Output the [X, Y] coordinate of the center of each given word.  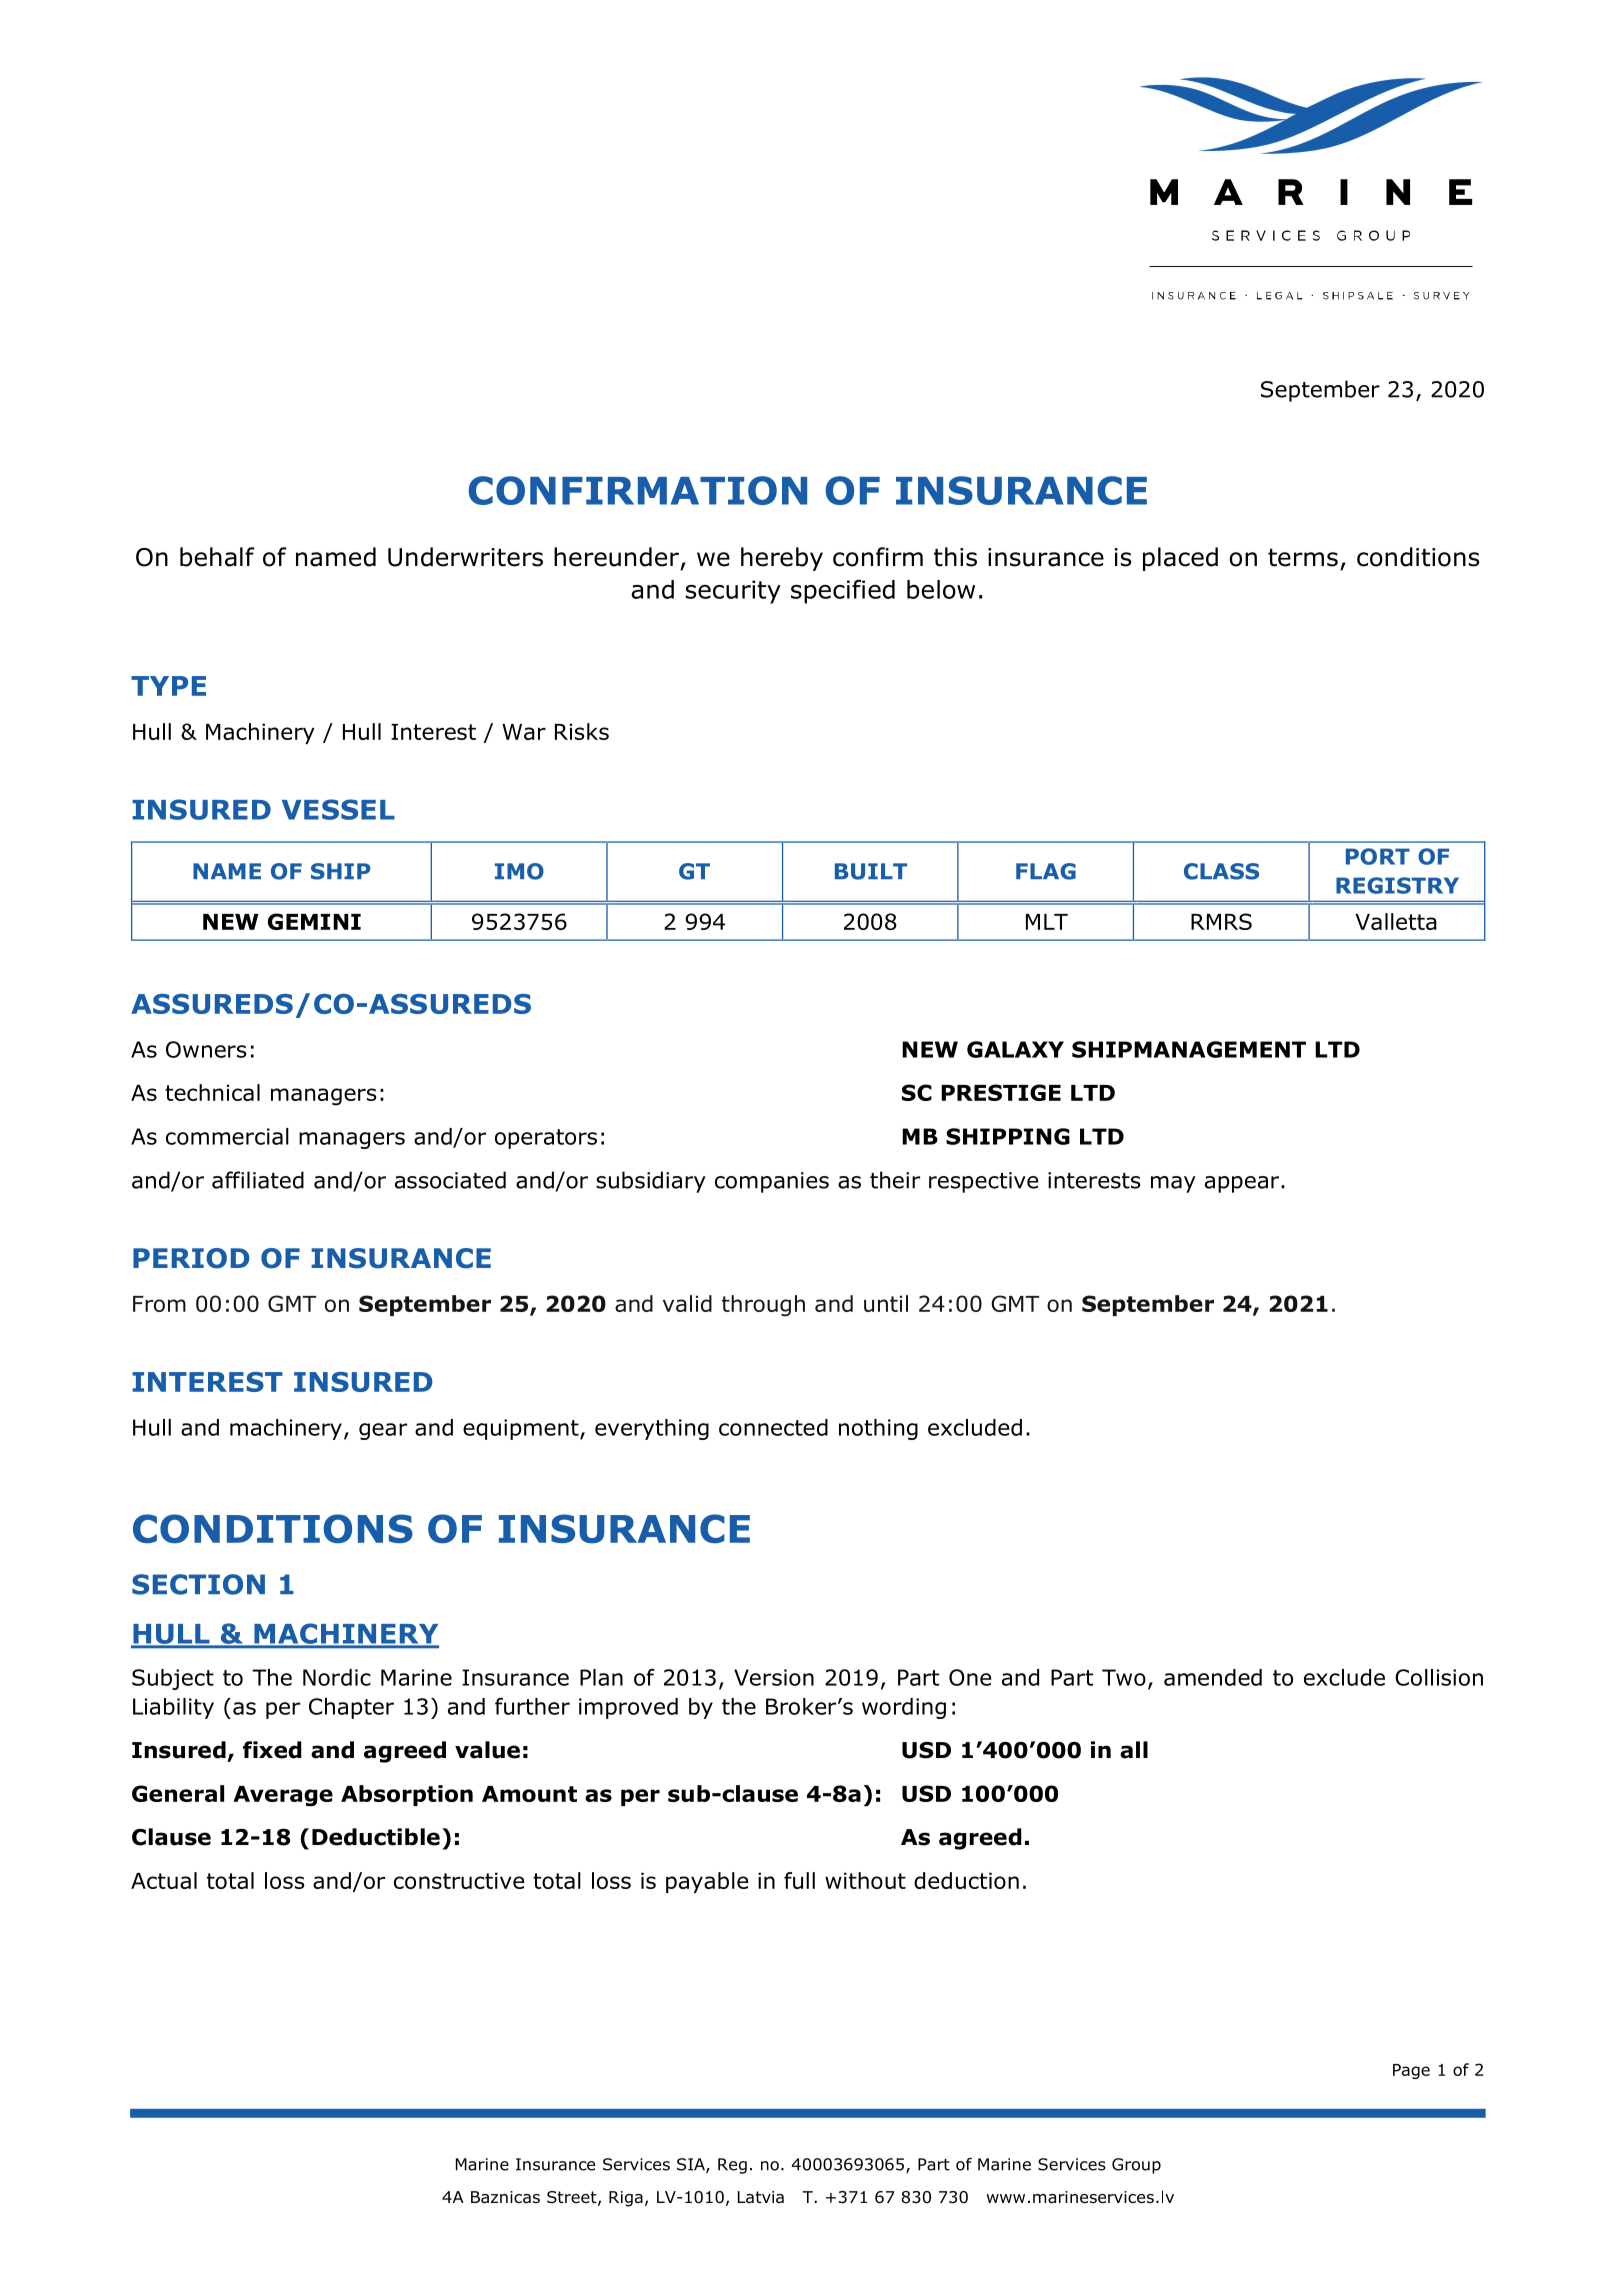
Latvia [761, 2197]
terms [1303, 558]
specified [843, 592]
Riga [626, 2199]
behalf [217, 557]
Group [1136, 2166]
